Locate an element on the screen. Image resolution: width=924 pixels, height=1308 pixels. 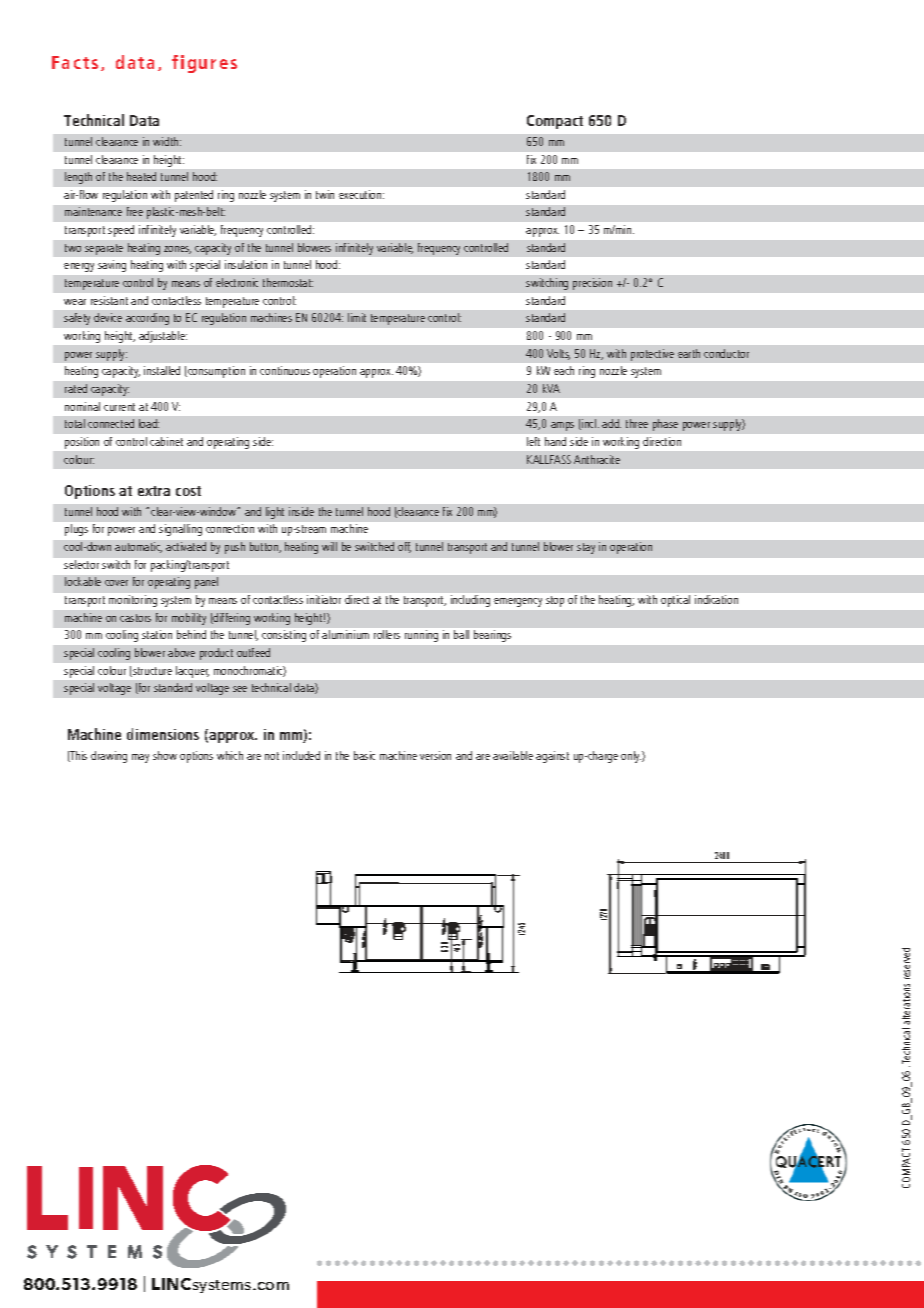
protective is located at coordinates (652, 355).
